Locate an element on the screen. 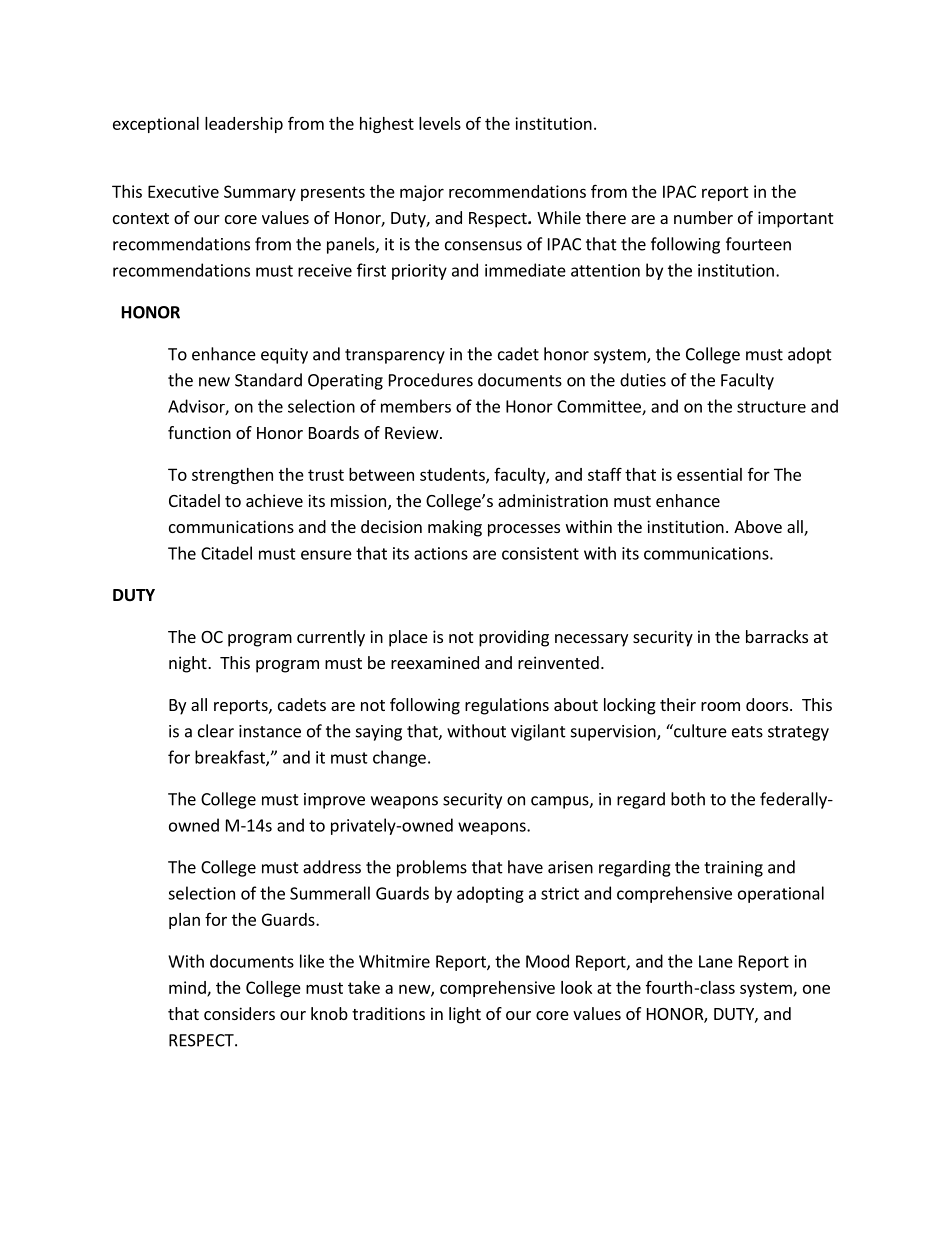  actions is located at coordinates (441, 553).
